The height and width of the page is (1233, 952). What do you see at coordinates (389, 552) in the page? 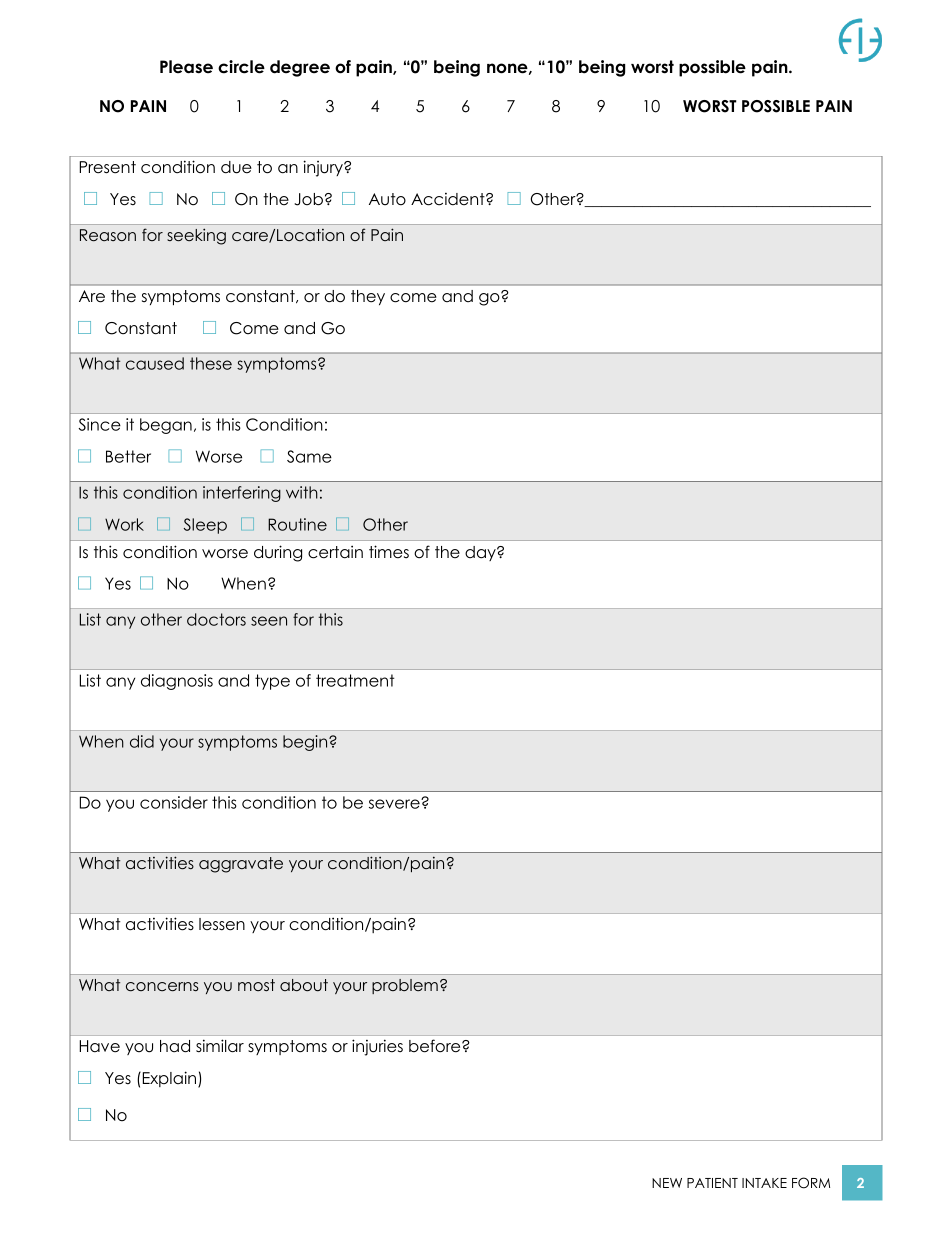
I see `times` at bounding box center [389, 552].
